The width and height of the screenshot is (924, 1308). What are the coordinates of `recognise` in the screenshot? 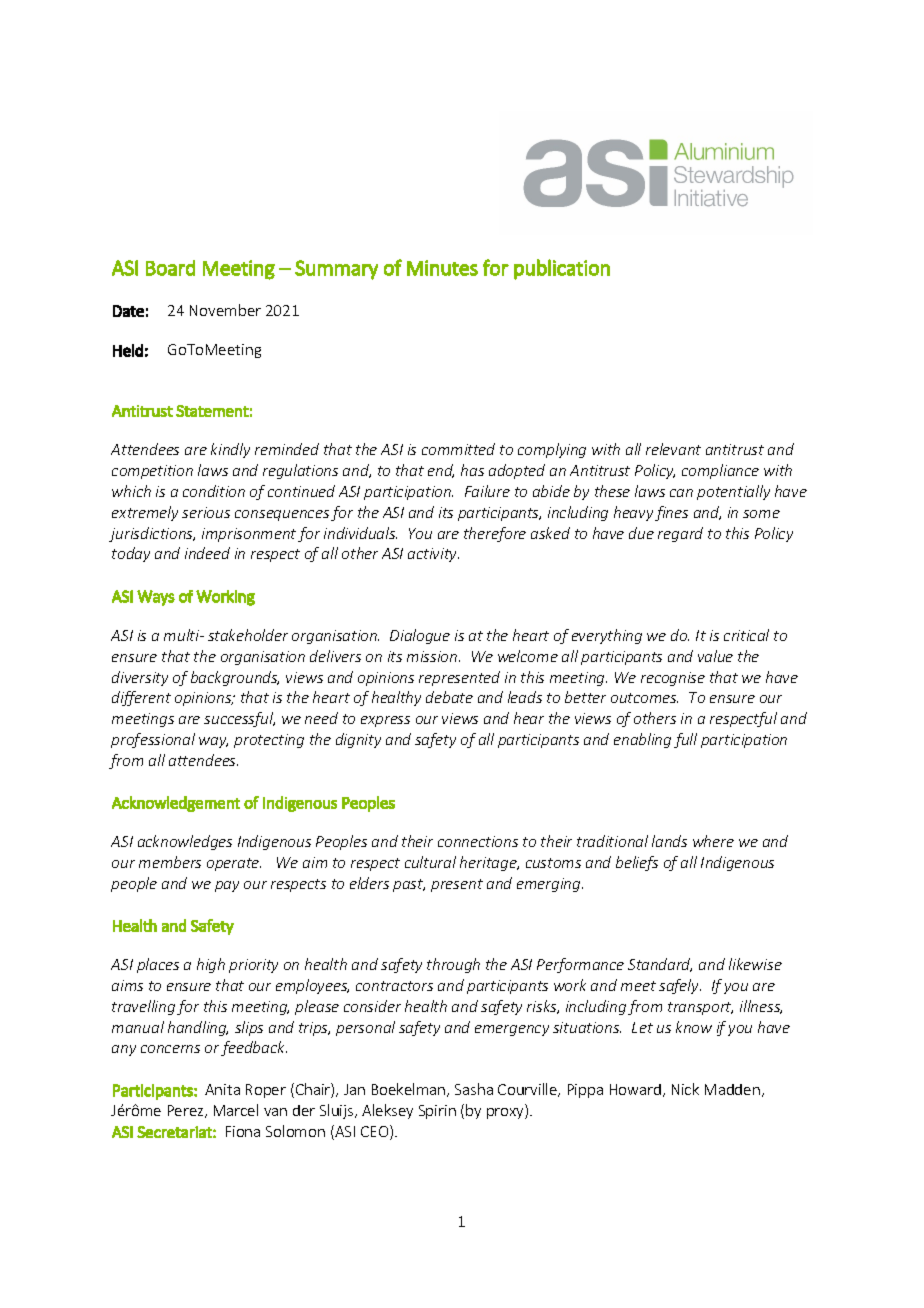 It's located at (673, 679).
